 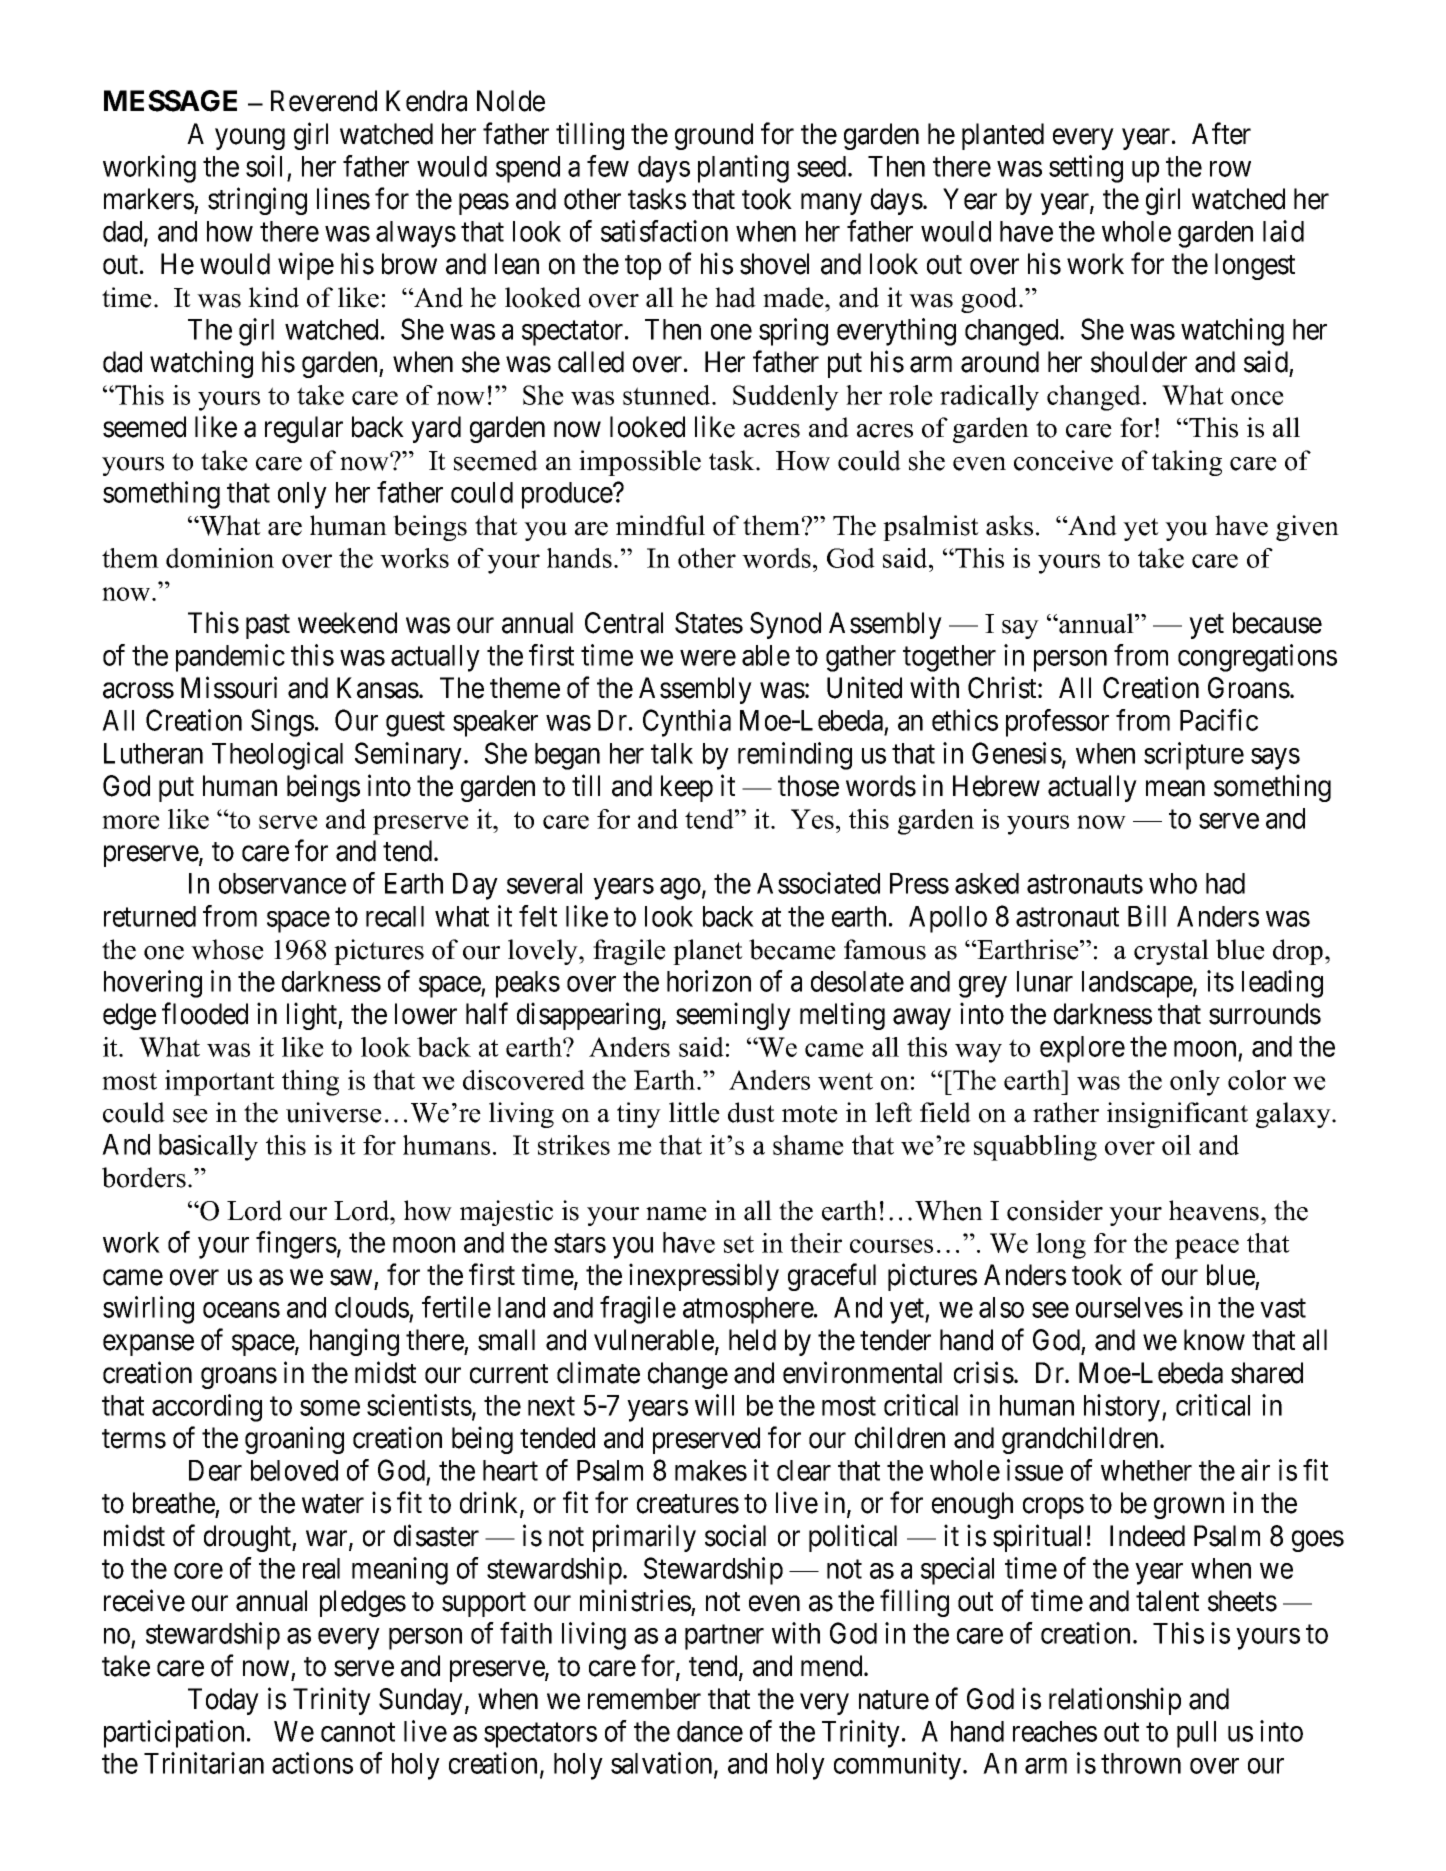 I want to click on heavens, so click(x=1214, y=1210).
